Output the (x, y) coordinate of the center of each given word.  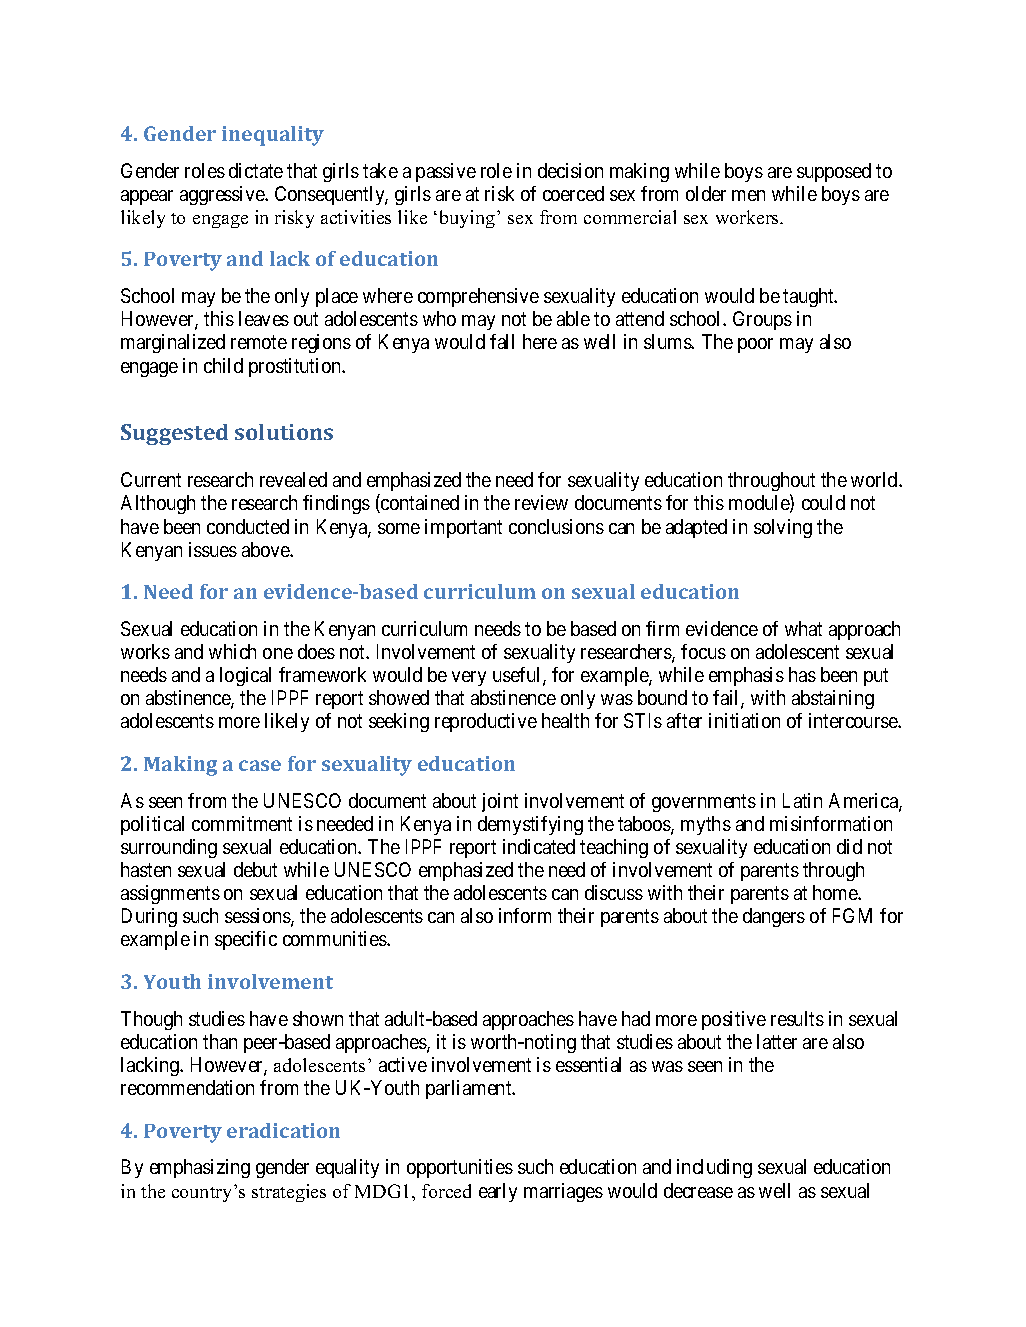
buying (469, 219)
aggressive (223, 195)
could (823, 502)
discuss (614, 892)
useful (518, 676)
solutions (284, 432)
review (541, 502)
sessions (258, 917)
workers (748, 217)
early (498, 1192)
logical (245, 676)
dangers (774, 917)
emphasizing (200, 1168)
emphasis (746, 676)
